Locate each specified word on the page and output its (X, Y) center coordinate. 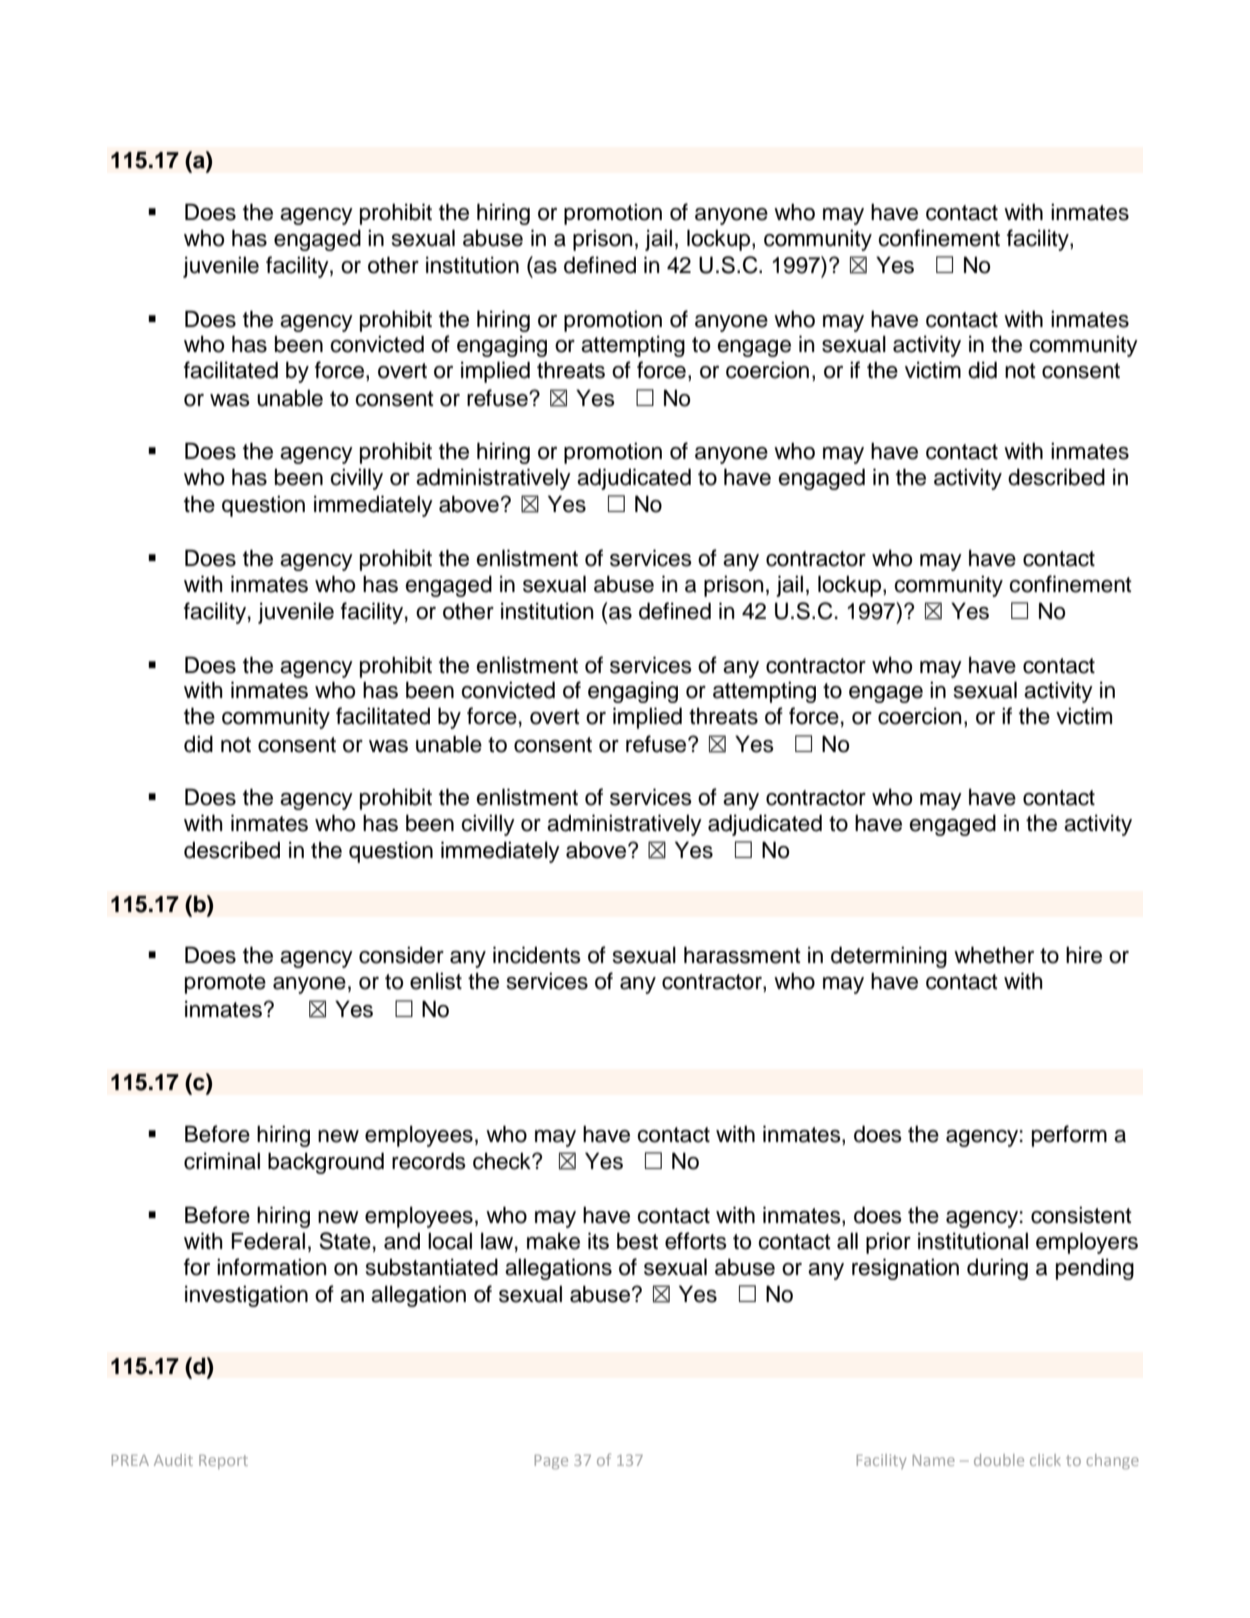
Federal (268, 1241)
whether (994, 955)
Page (551, 1462)
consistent (1081, 1215)
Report (223, 1462)
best (637, 1241)
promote (225, 984)
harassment (742, 955)
